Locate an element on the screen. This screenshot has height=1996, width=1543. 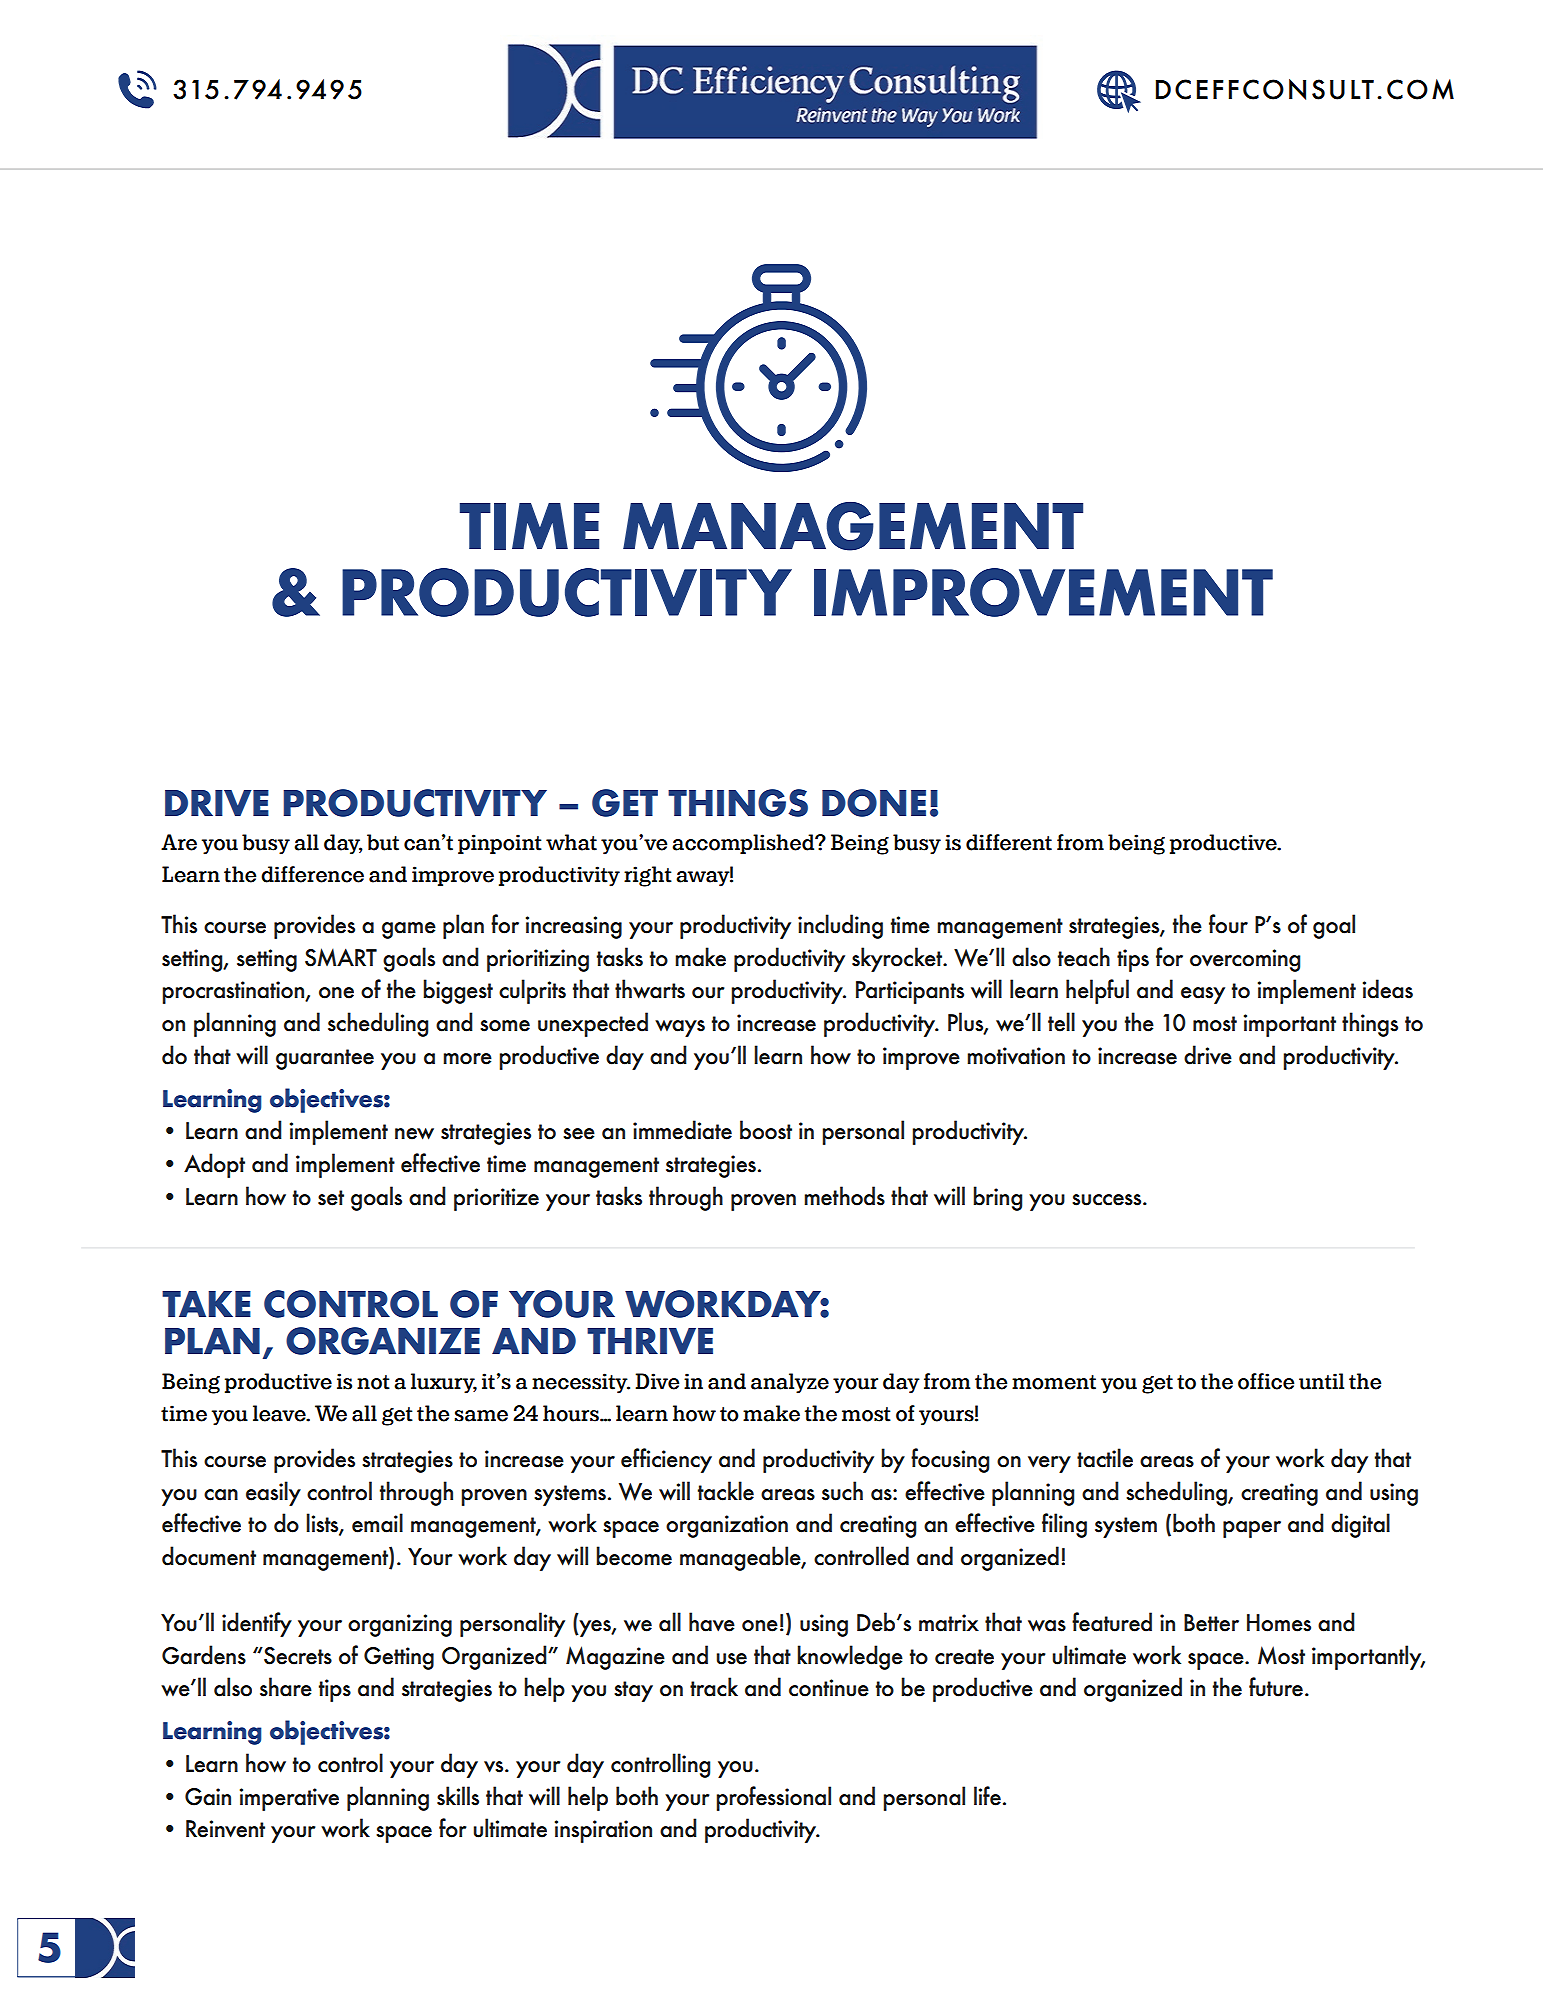
four is located at coordinates (1228, 924).
